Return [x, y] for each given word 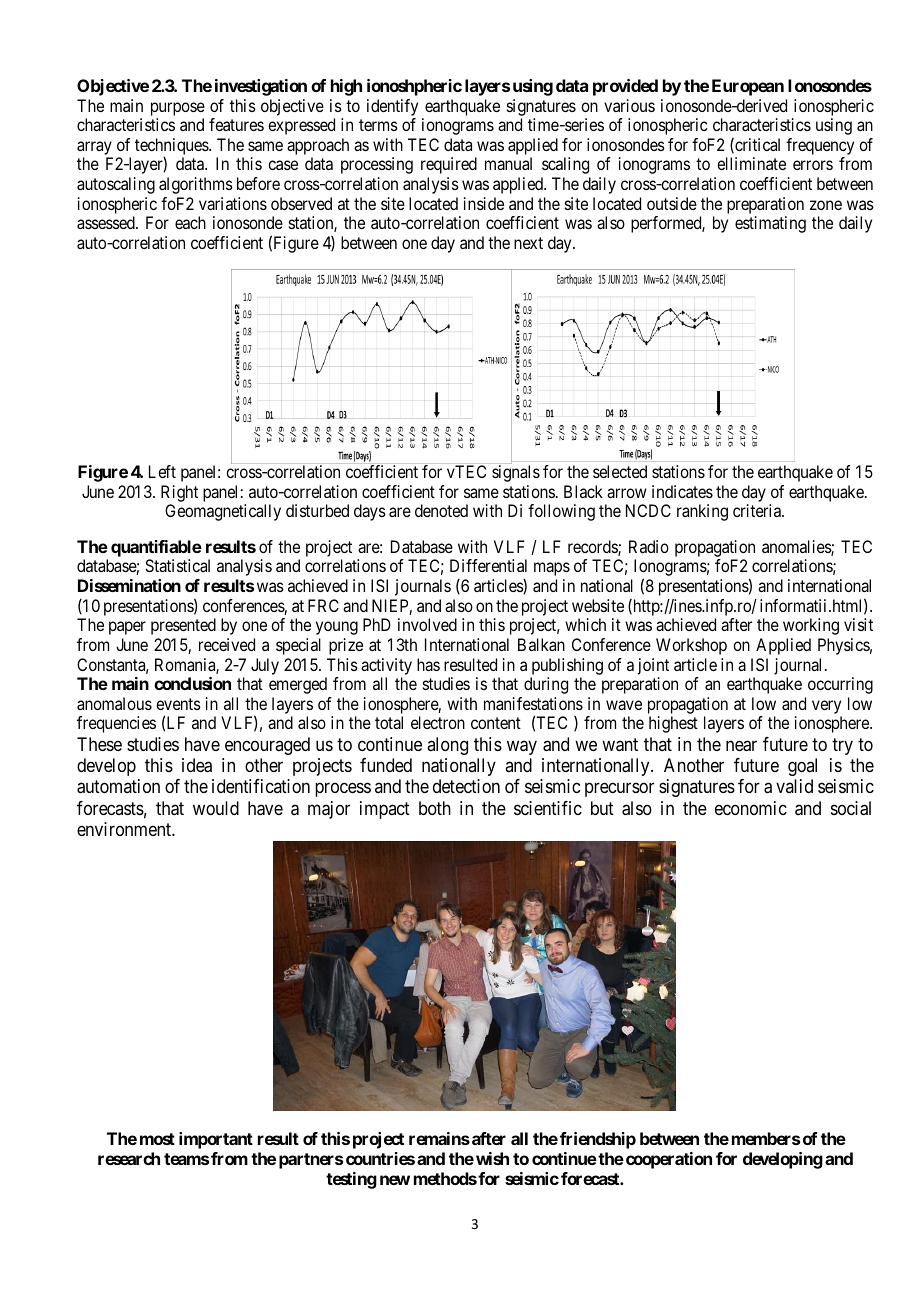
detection [466, 786]
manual [508, 163]
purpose [178, 109]
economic [751, 808]
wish [492, 1158]
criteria [758, 510]
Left [162, 471]
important [216, 1140]
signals [516, 473]
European [748, 87]
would [216, 808]
